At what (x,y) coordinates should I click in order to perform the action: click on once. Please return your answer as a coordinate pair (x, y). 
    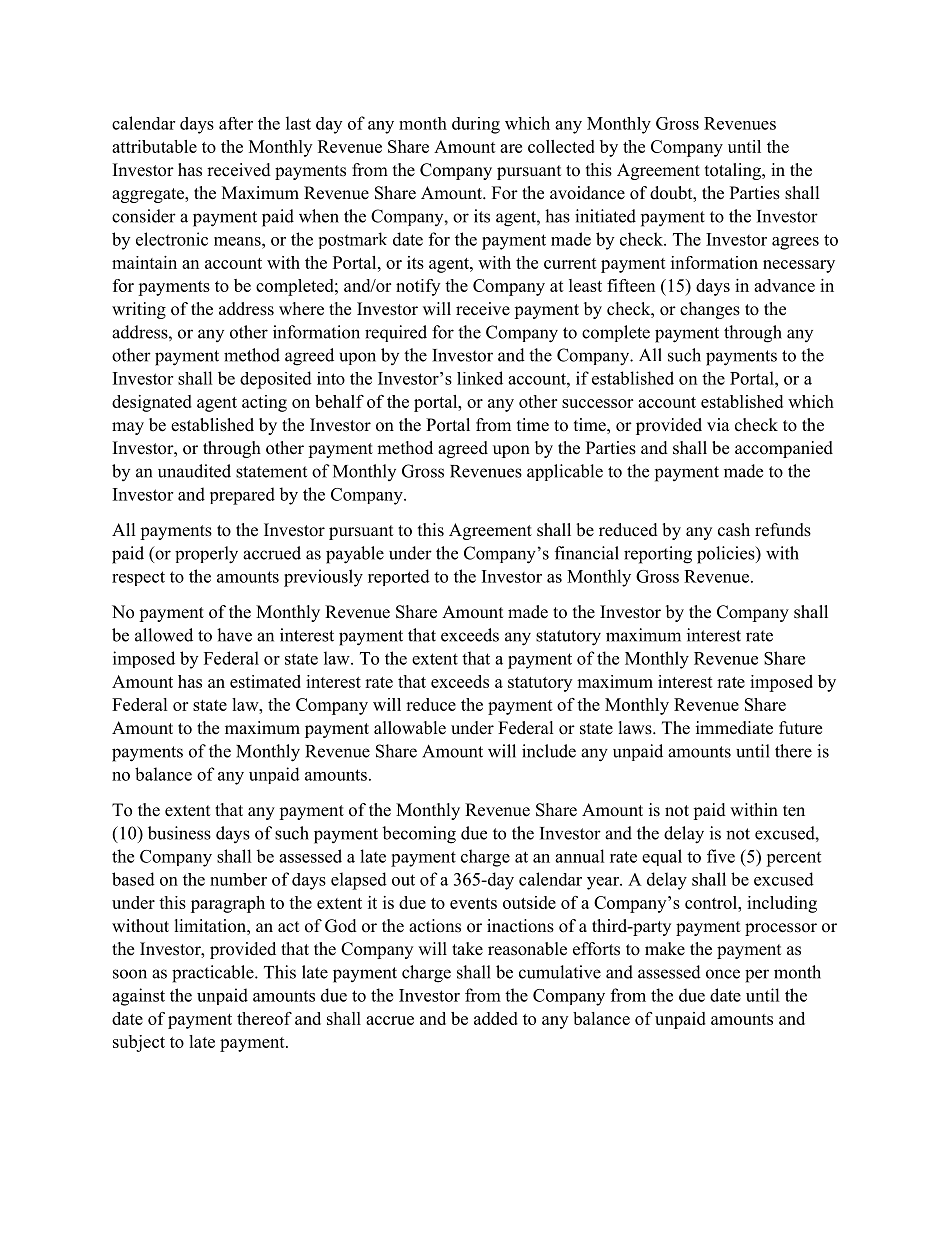
    Looking at the image, I should click on (723, 974).
